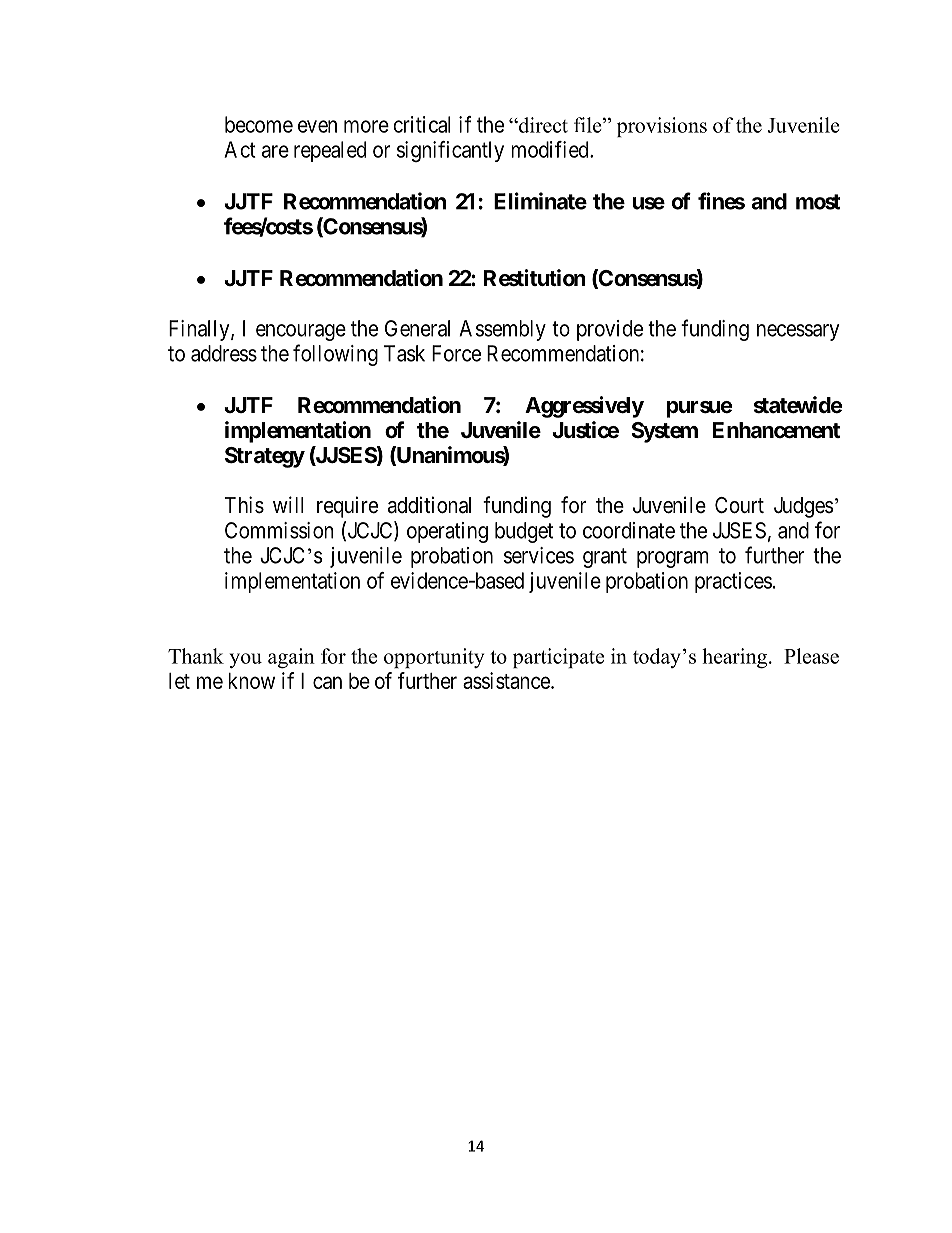 The image size is (952, 1233). Describe the element at coordinates (275, 151) in the document. I see `are` at that location.
